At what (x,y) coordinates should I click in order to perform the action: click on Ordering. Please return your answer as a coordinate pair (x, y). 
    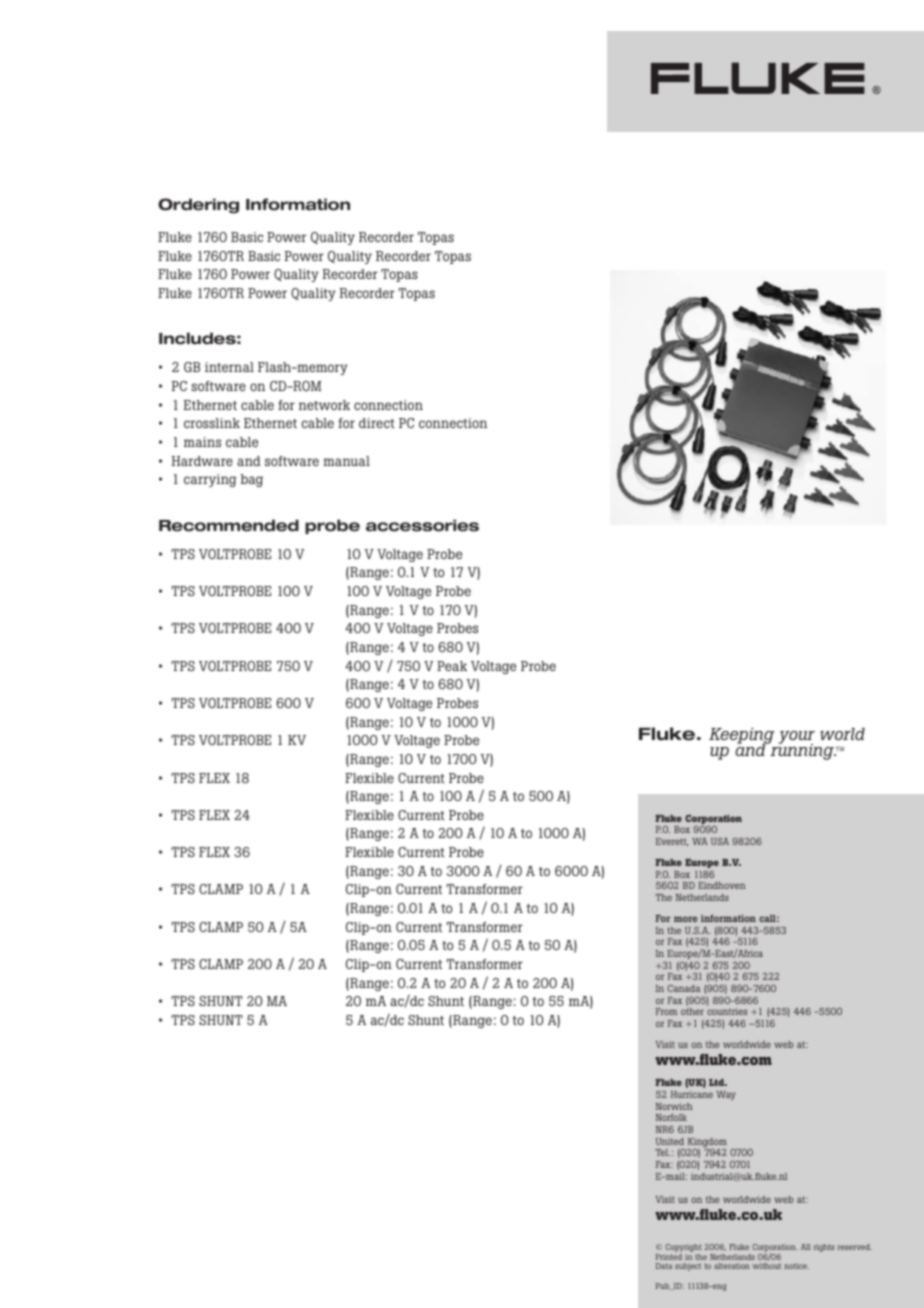
    Looking at the image, I should click on (198, 206).
